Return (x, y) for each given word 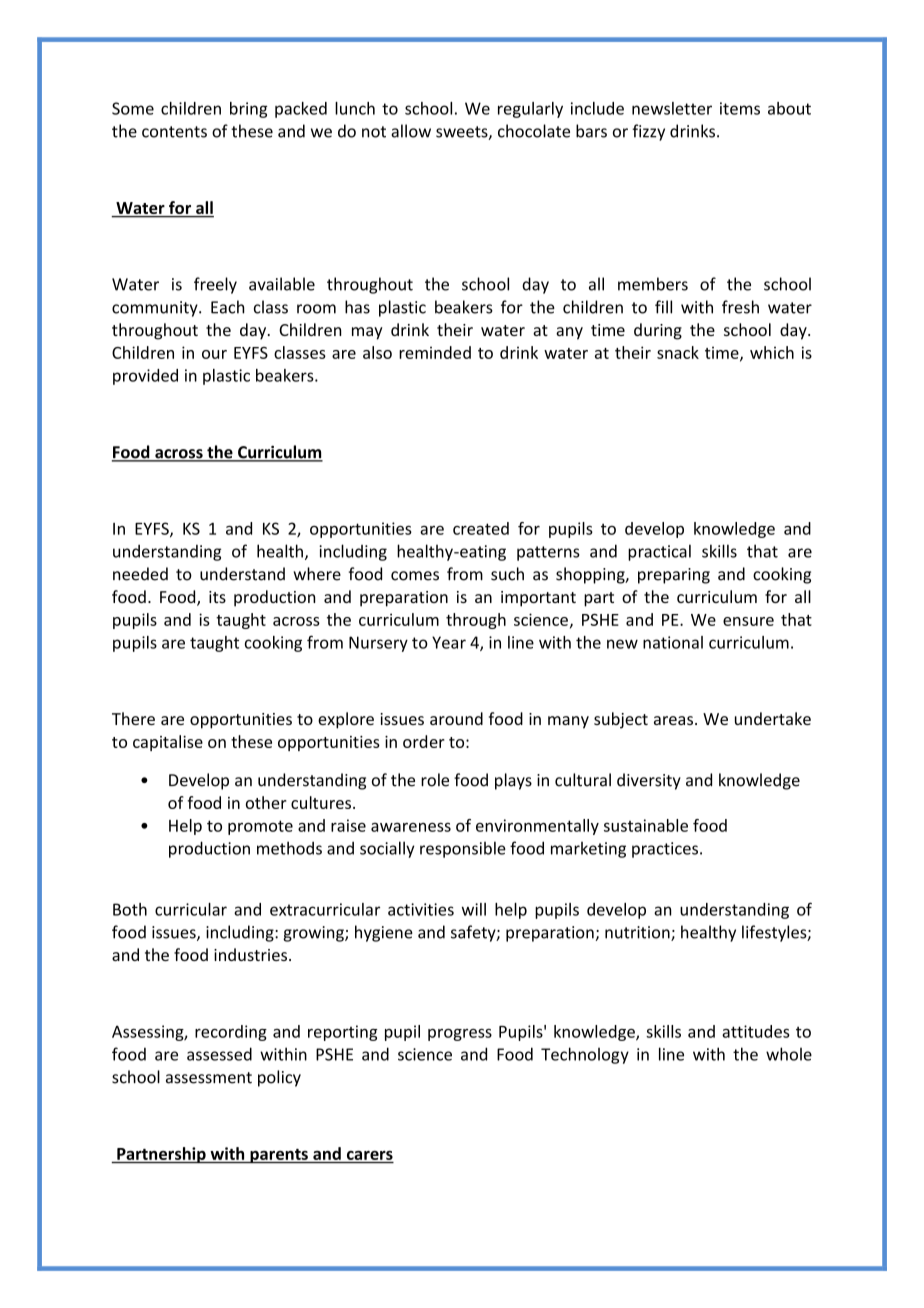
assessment (209, 1078)
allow (411, 131)
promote (260, 827)
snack (678, 352)
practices (665, 850)
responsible (463, 849)
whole (789, 1054)
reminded (435, 352)
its (217, 597)
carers (370, 1155)
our (214, 354)
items (740, 108)
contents (174, 132)
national (673, 642)
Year (449, 642)
